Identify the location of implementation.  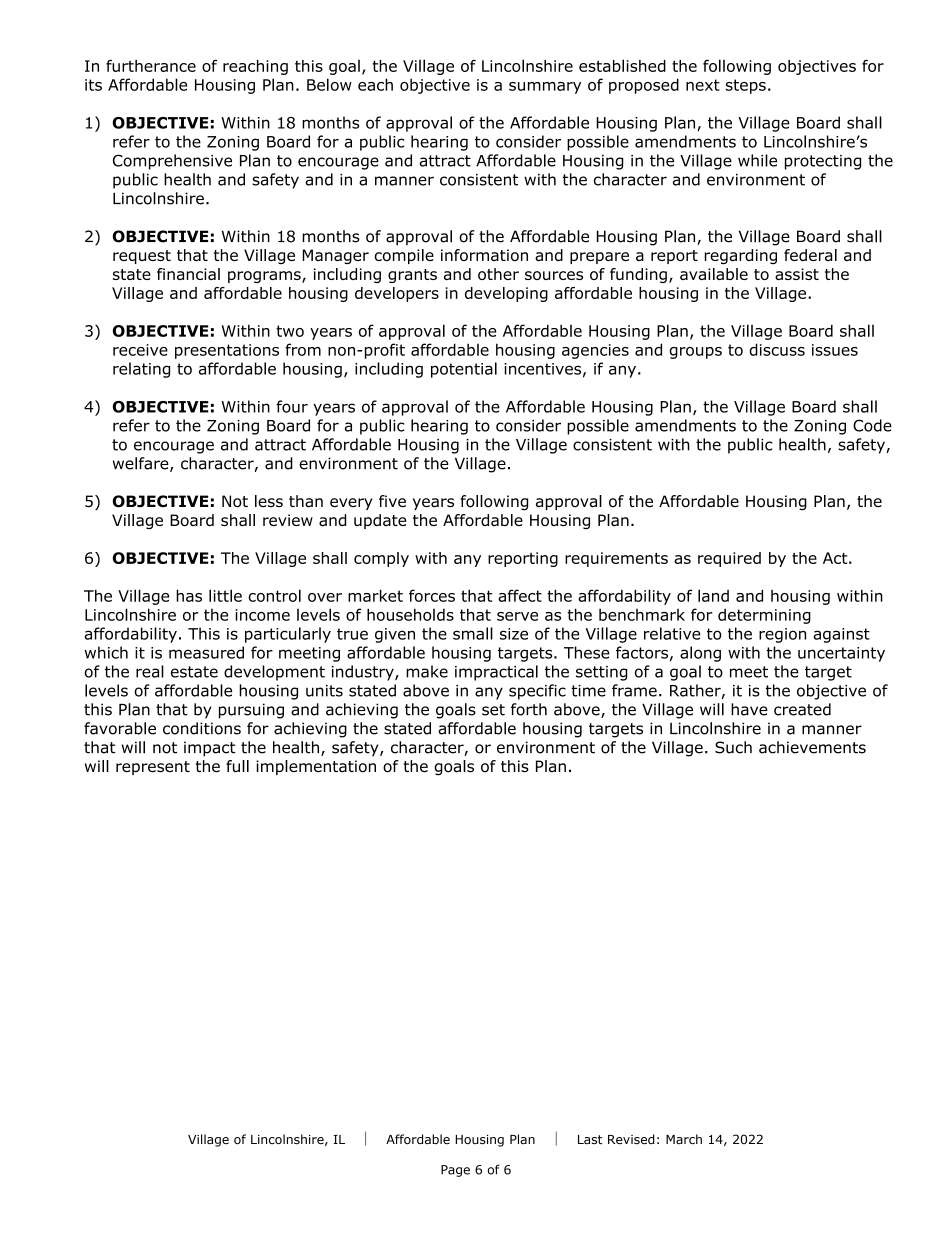
(316, 767).
